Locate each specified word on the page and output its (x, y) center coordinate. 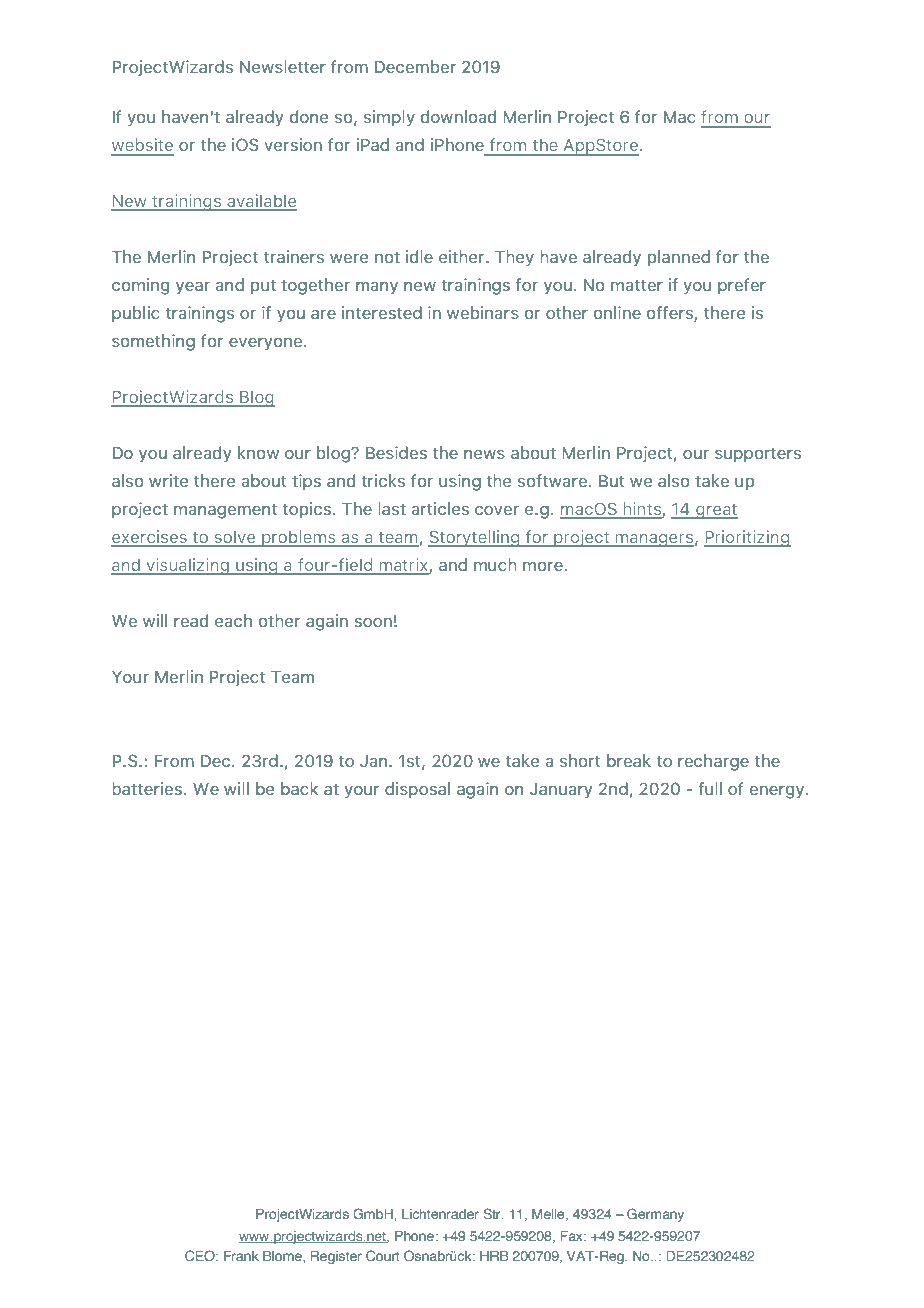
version (293, 144)
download (458, 116)
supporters (758, 454)
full (710, 788)
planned (679, 258)
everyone (267, 344)
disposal (417, 790)
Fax (573, 1236)
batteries (147, 788)
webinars (483, 312)
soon (373, 622)
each (233, 620)
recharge (713, 762)
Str (493, 1213)
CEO (201, 1255)
